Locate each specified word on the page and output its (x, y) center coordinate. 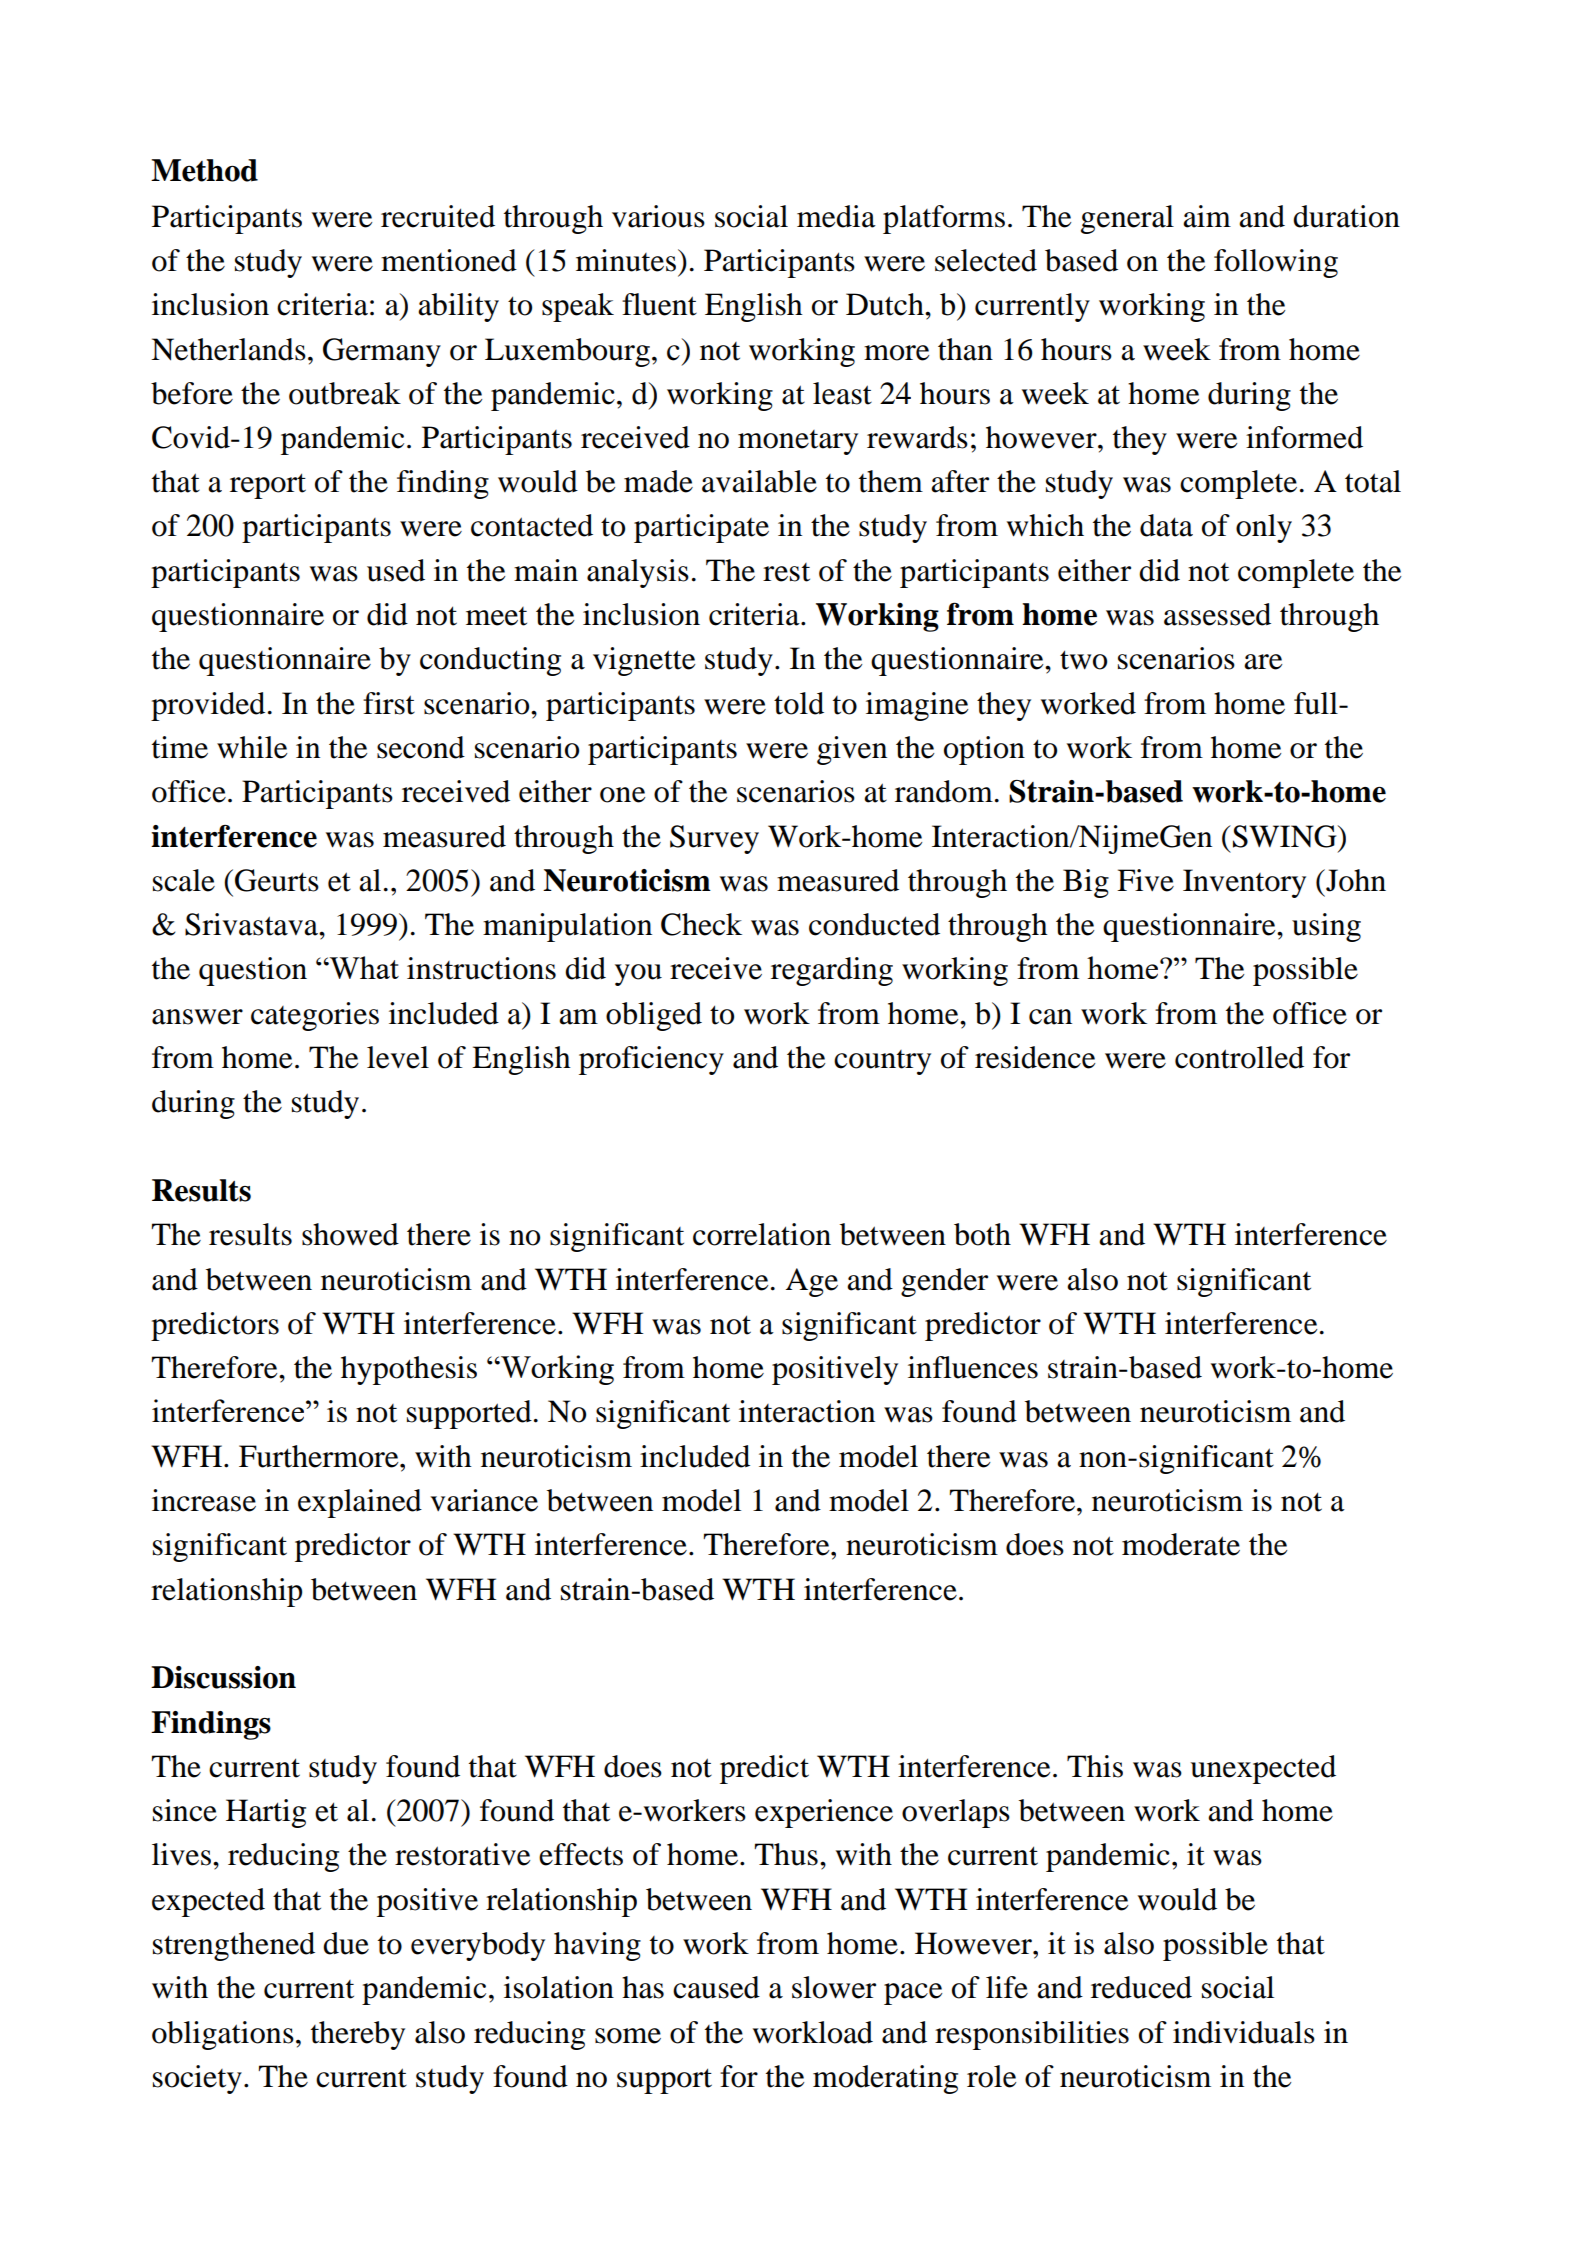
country (882, 1062)
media (836, 216)
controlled (1239, 1057)
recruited (438, 216)
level (398, 1057)
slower (834, 1987)
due (346, 1943)
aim (1207, 216)
